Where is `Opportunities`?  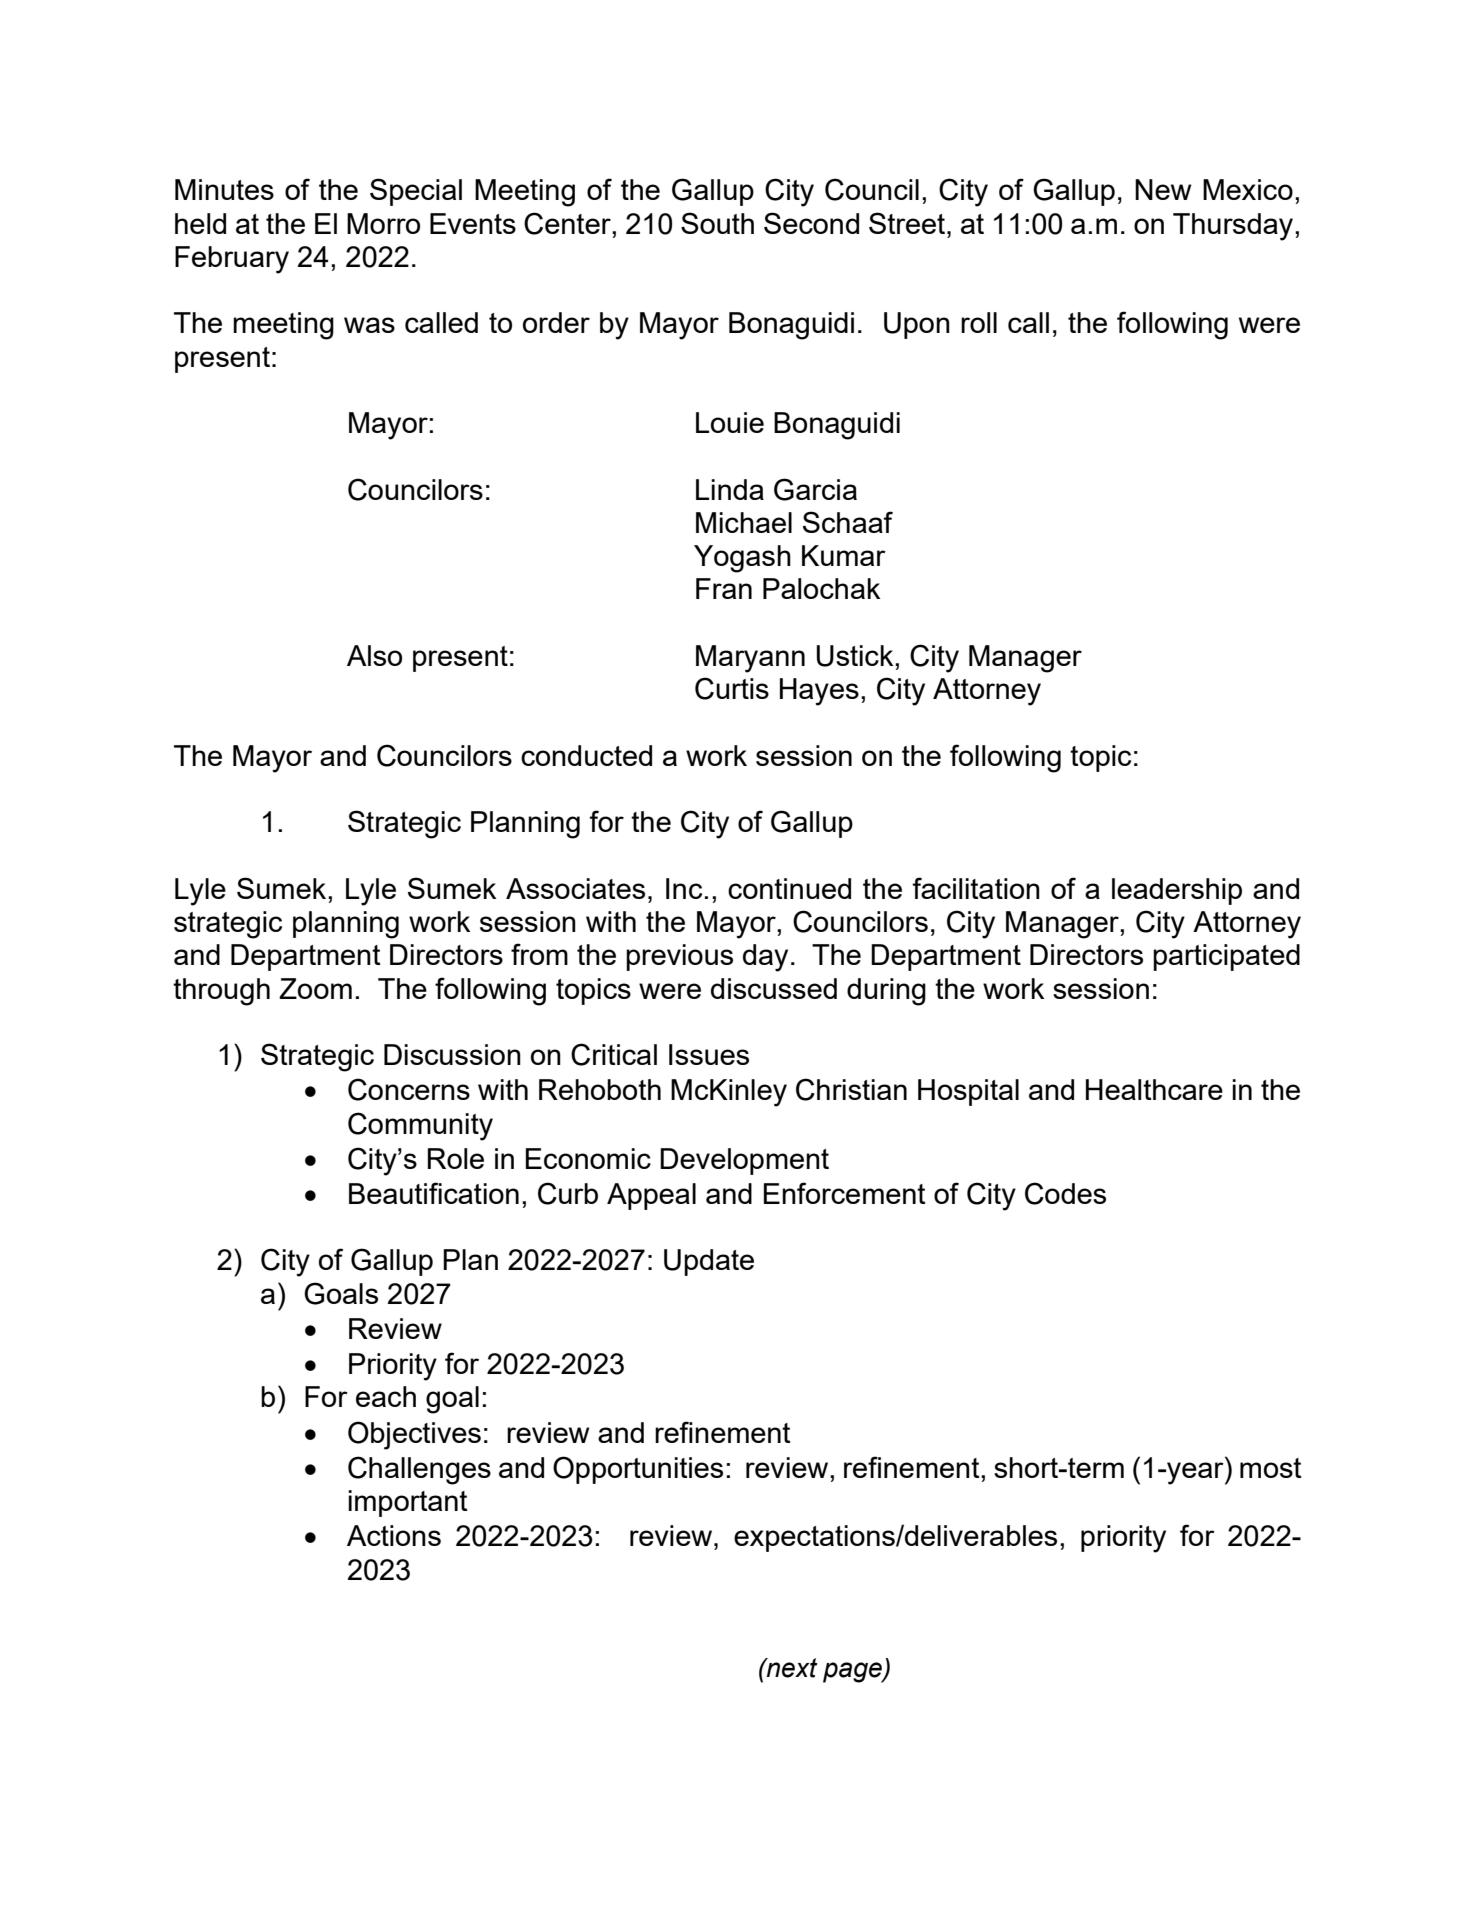
Opportunities is located at coordinates (638, 1470).
